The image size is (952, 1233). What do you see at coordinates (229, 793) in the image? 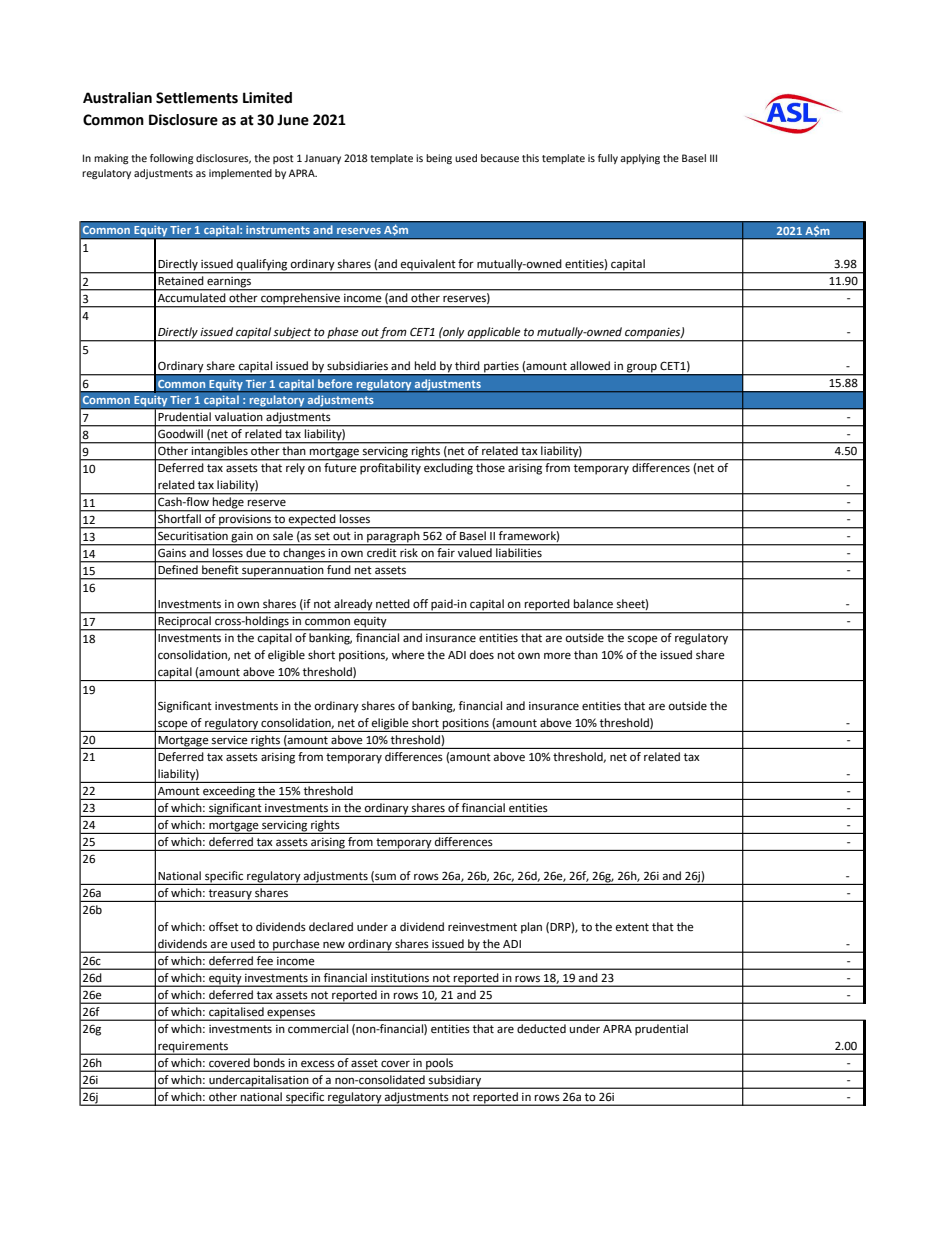
I see `exceeding` at bounding box center [229, 793].
